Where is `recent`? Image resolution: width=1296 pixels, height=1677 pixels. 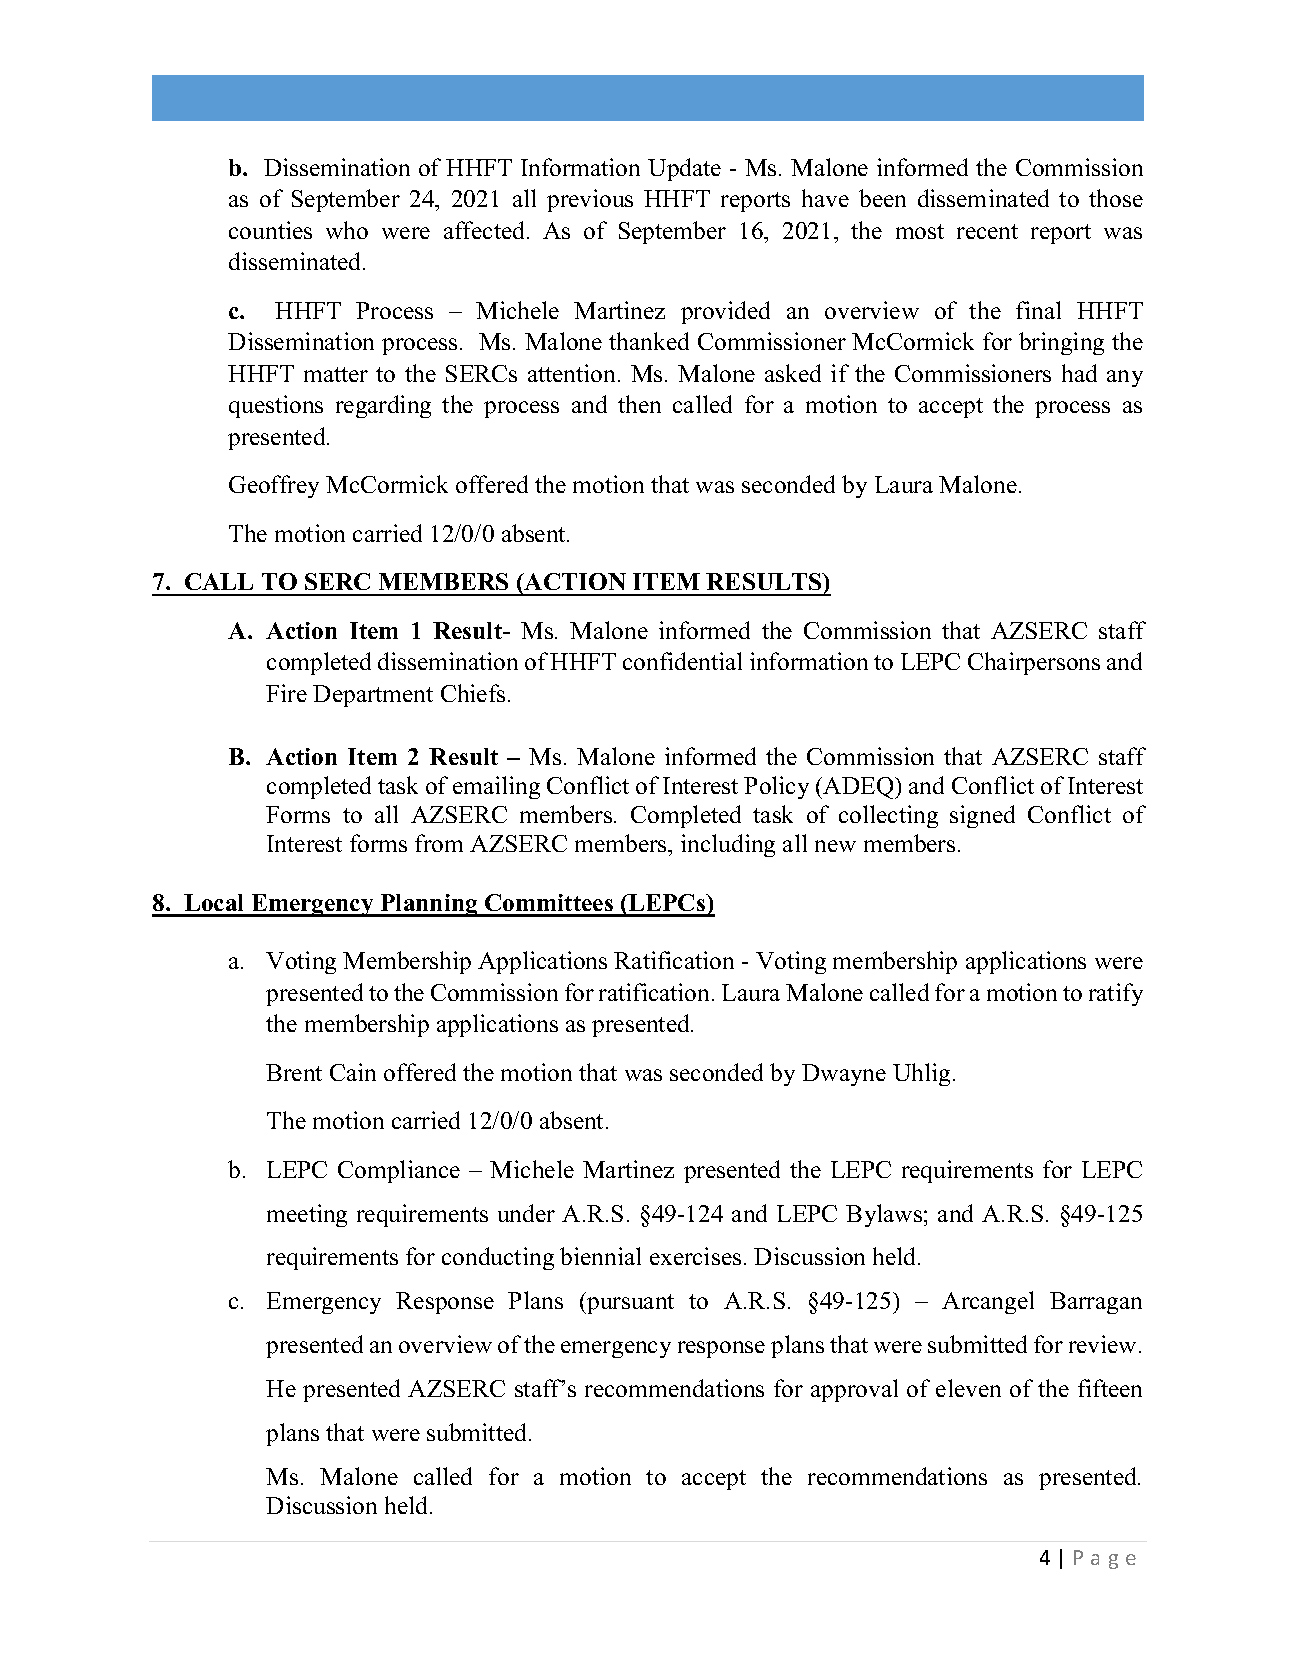
recent is located at coordinates (987, 231).
